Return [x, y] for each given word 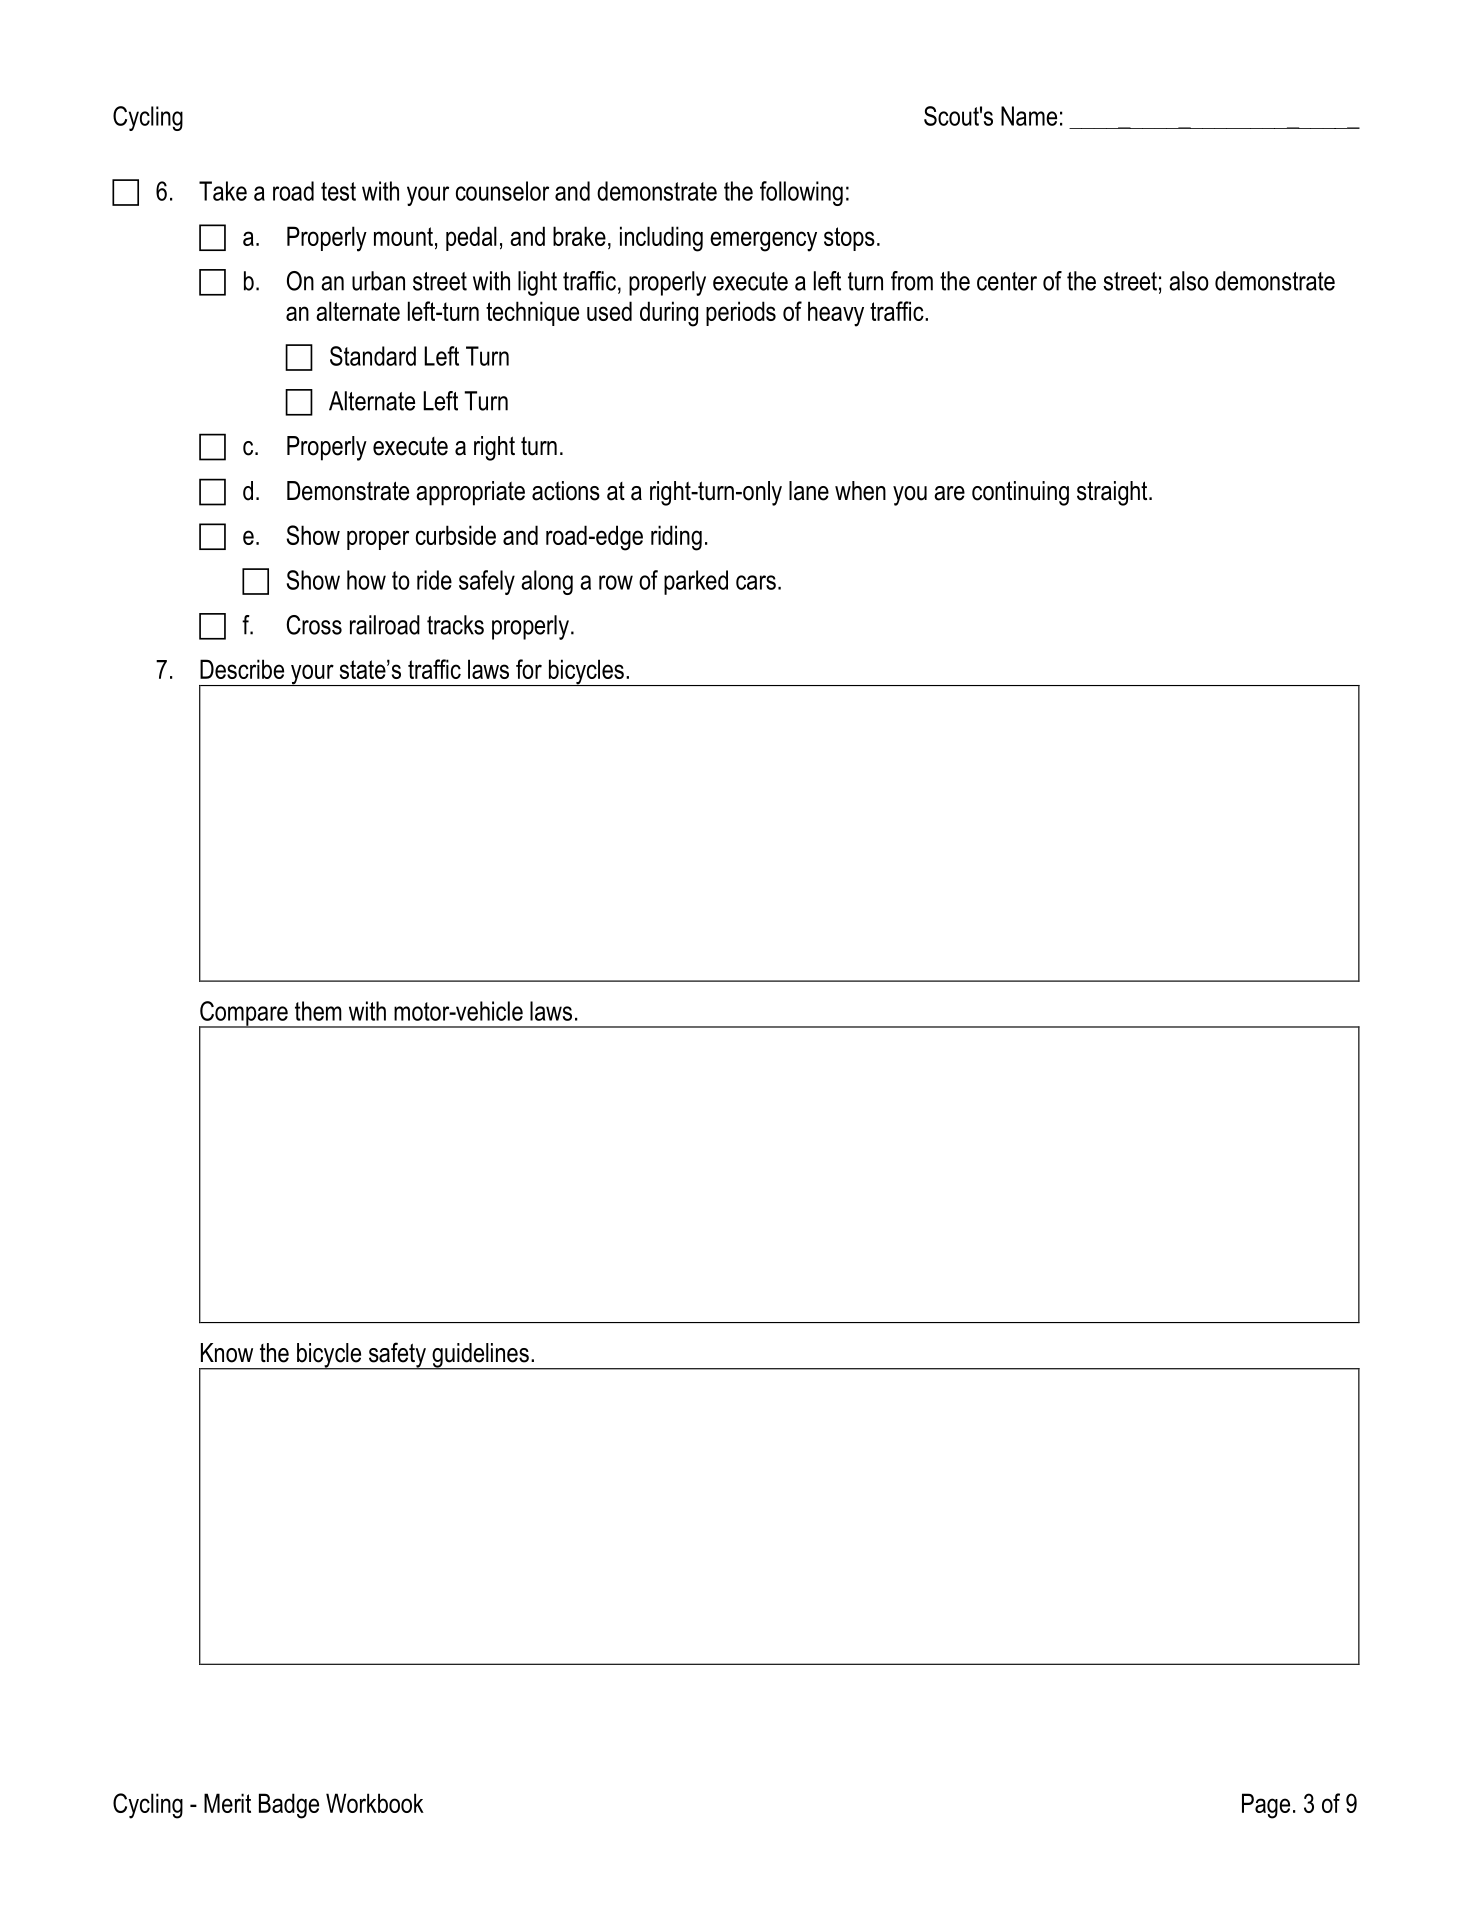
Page [1266, 1806]
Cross [314, 625]
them [318, 1011]
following [801, 193]
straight [1113, 493]
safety [397, 1356]
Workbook [375, 1803]
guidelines [480, 1356]
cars [756, 582]
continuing [1020, 493]
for [529, 669]
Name [1029, 116]
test [338, 191]
